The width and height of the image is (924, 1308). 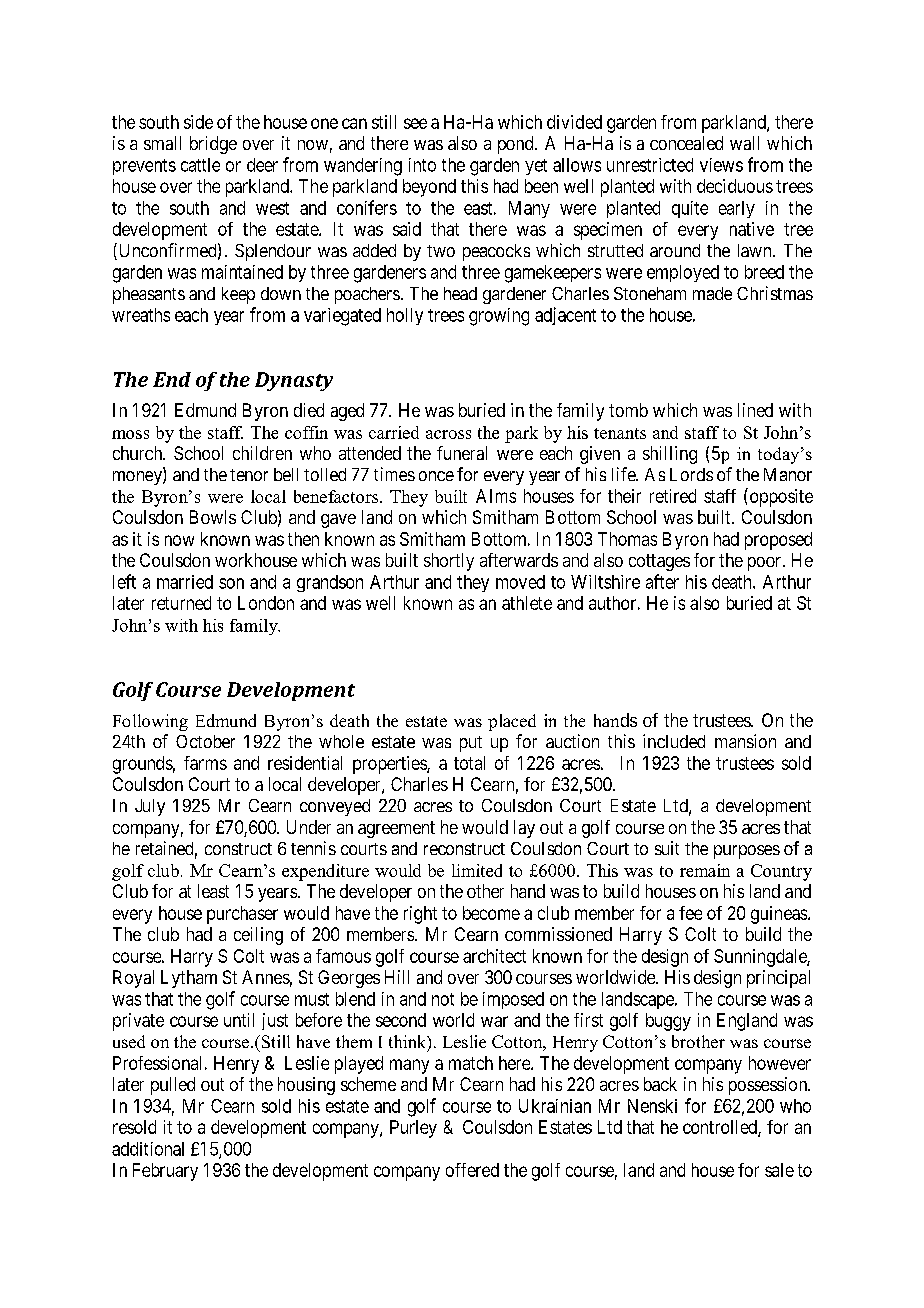 What do you see at coordinates (213, 145) in the image?
I see `bridge` at bounding box center [213, 145].
